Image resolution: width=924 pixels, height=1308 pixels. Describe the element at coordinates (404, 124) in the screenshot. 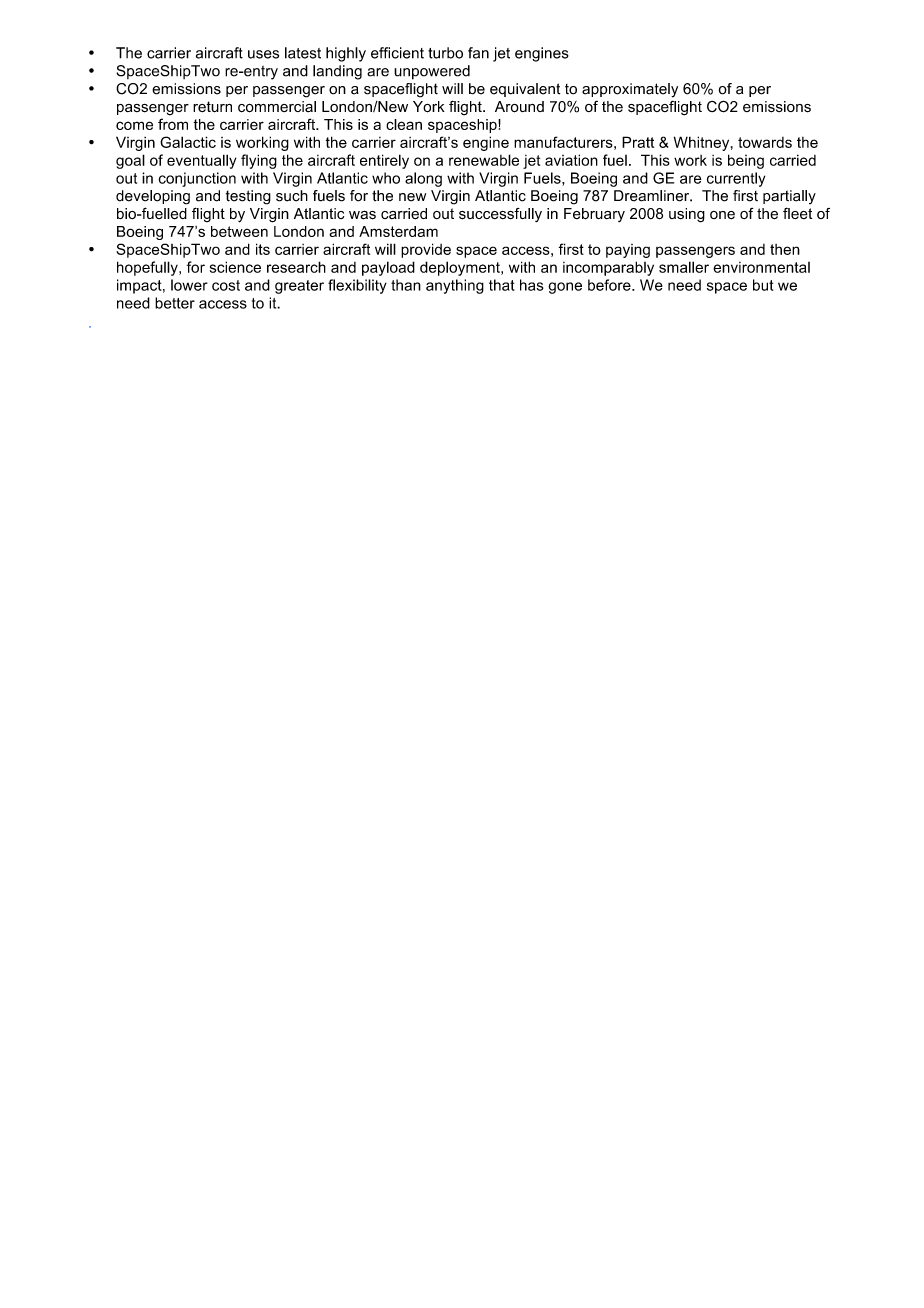

I see `clean` at that location.
